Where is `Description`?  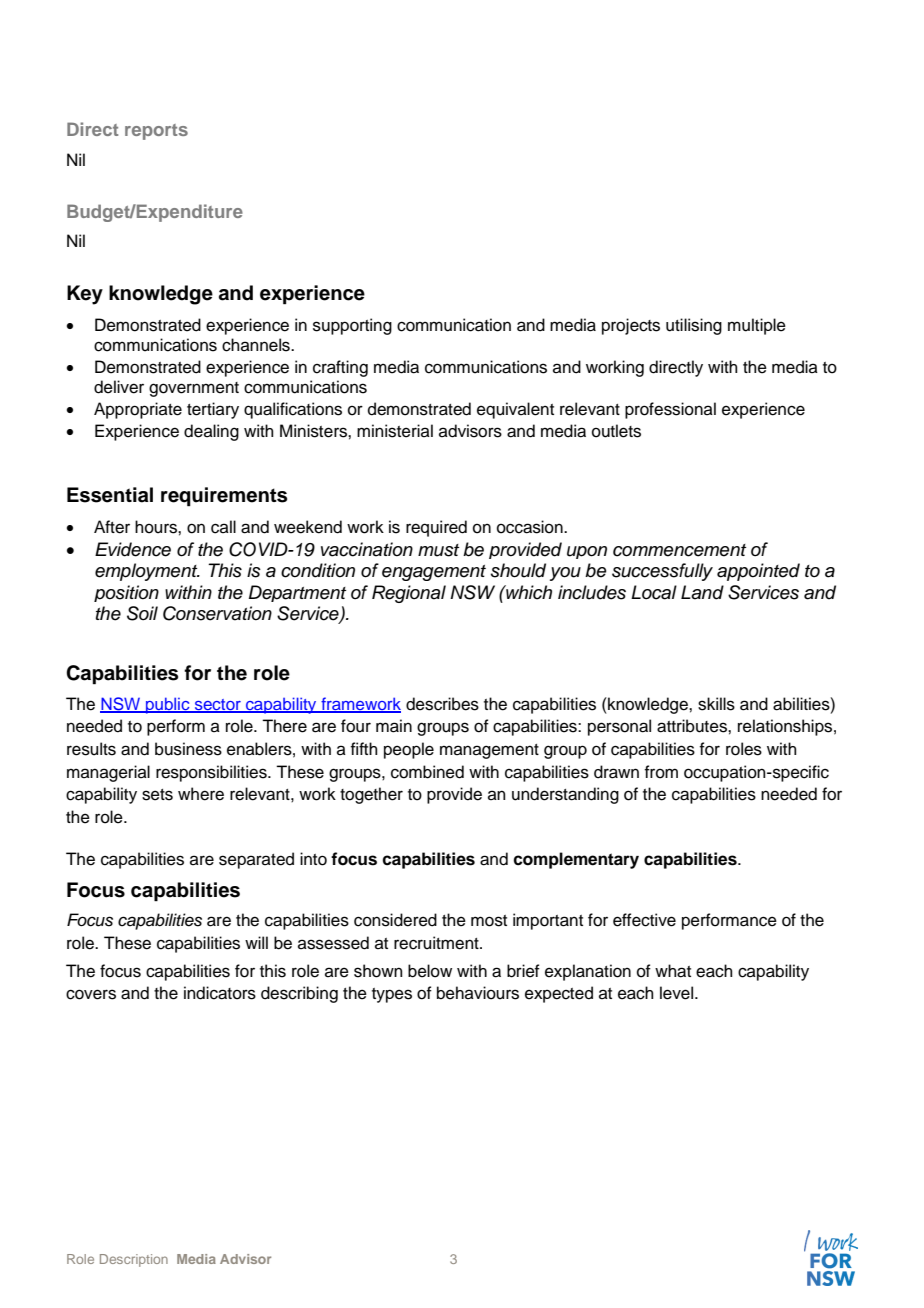 Description is located at coordinates (134, 1260).
